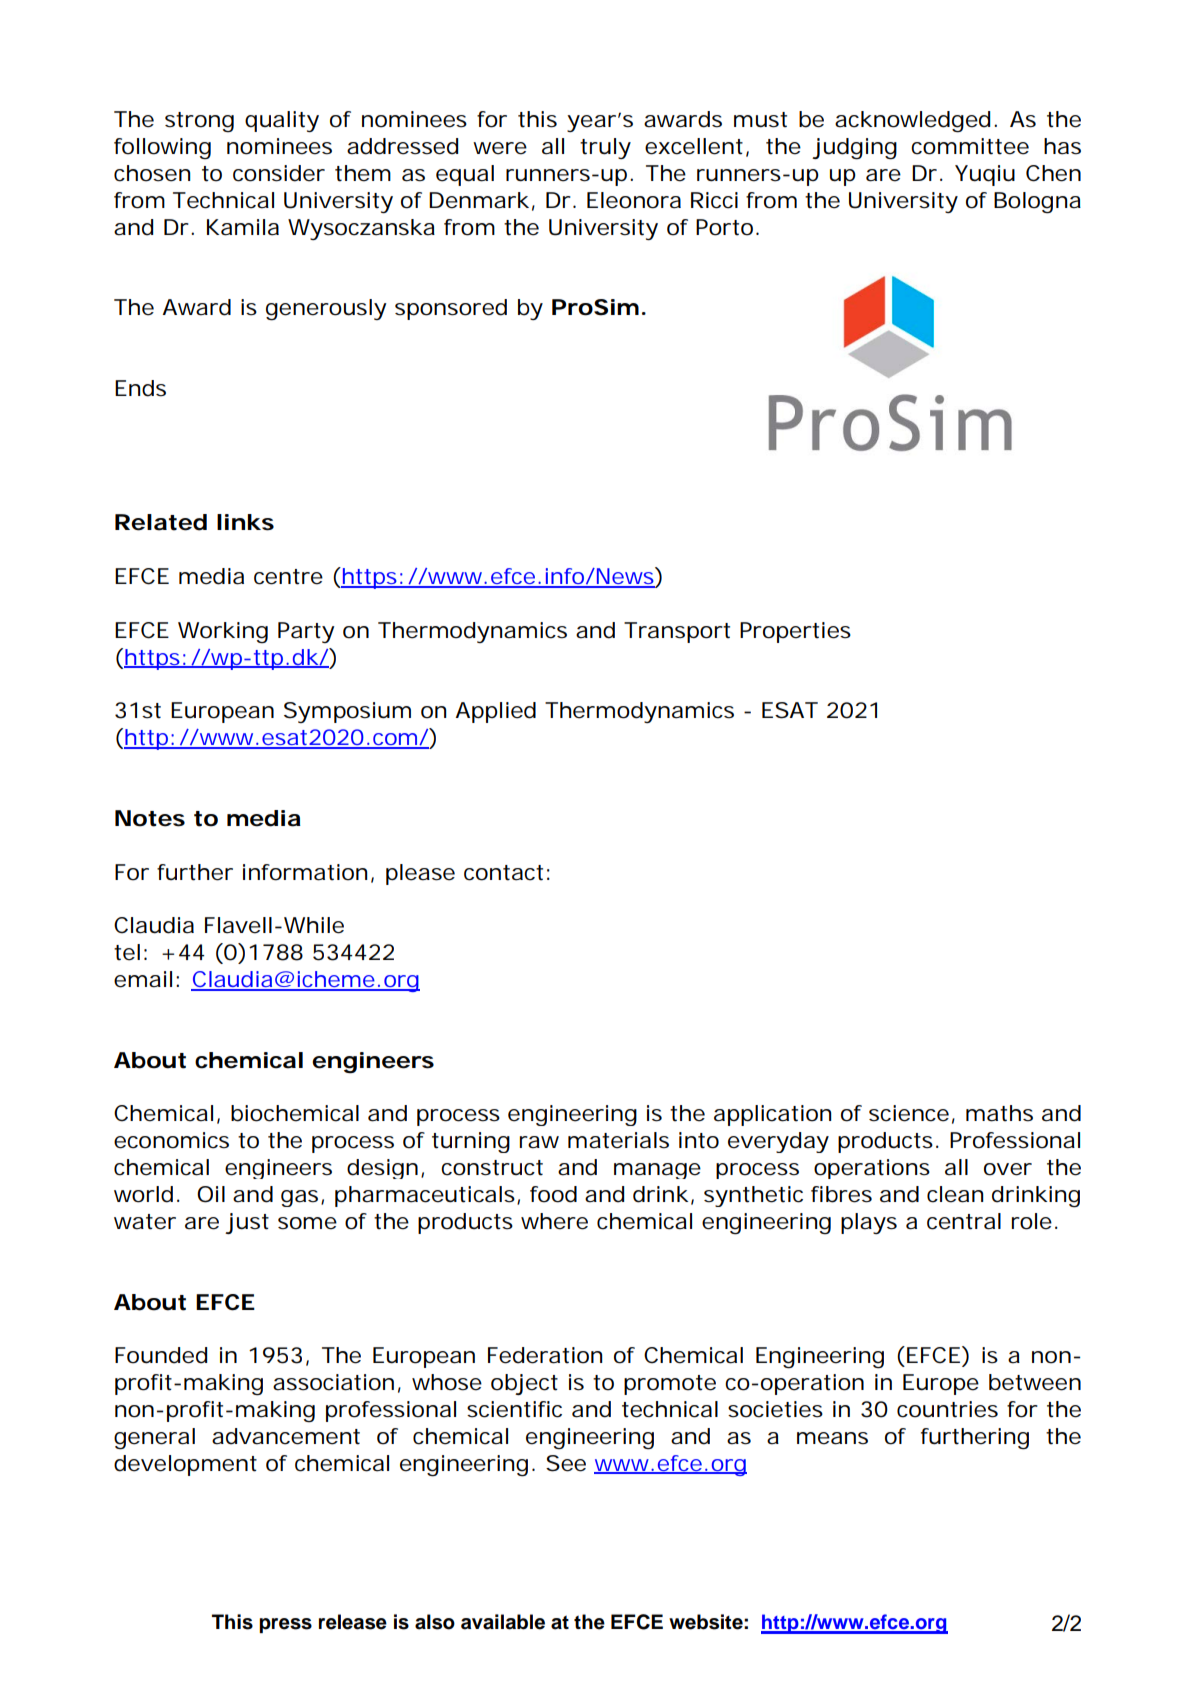  Describe the element at coordinates (171, 1140) in the page. I see `economics` at that location.
